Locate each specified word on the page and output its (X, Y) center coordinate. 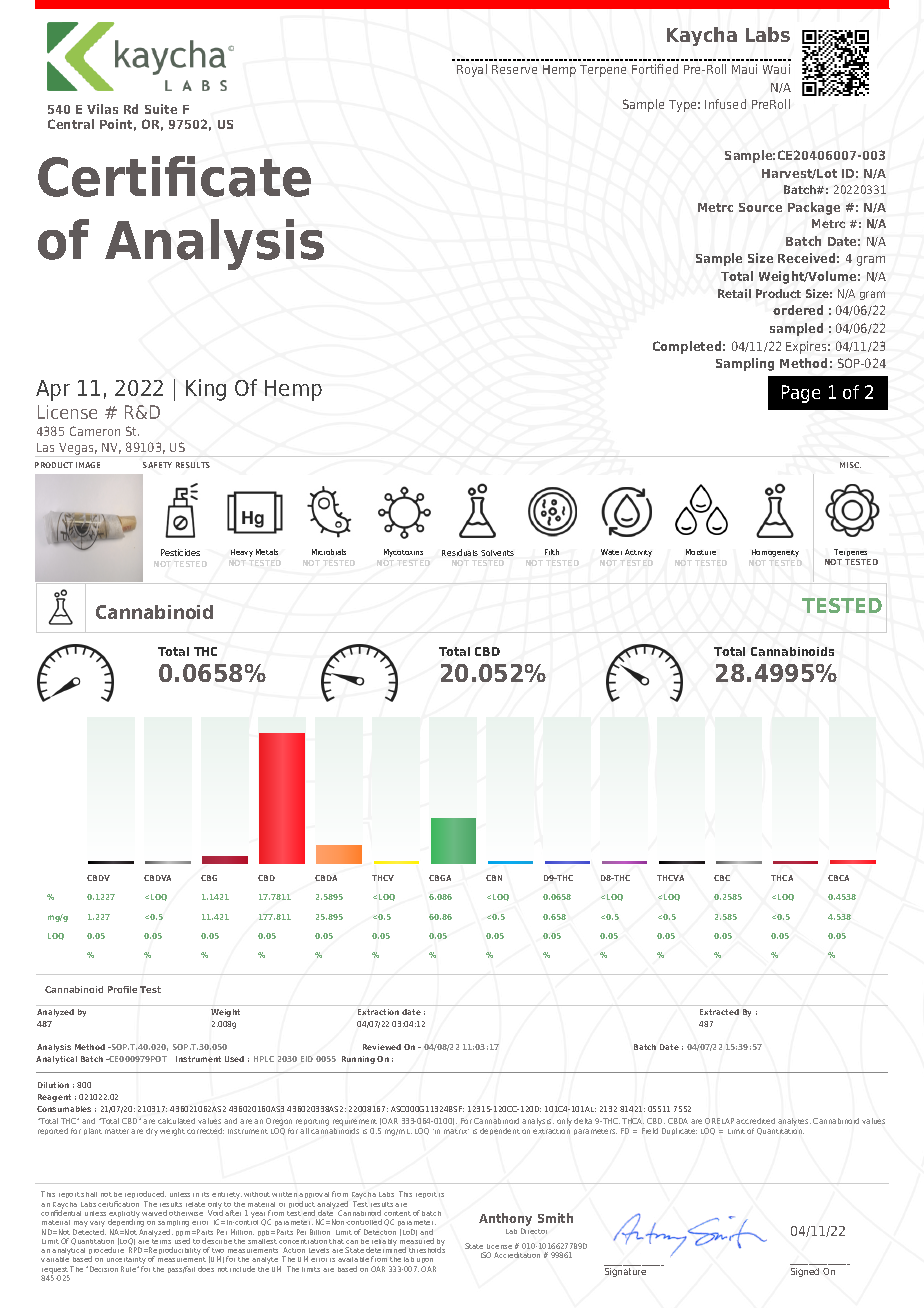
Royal (472, 70)
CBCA (838, 878)
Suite (161, 109)
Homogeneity (775, 553)
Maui (744, 69)
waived (154, 1213)
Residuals (460, 552)
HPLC (264, 1059)
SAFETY (157, 465)
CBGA (440, 878)
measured (417, 1241)
